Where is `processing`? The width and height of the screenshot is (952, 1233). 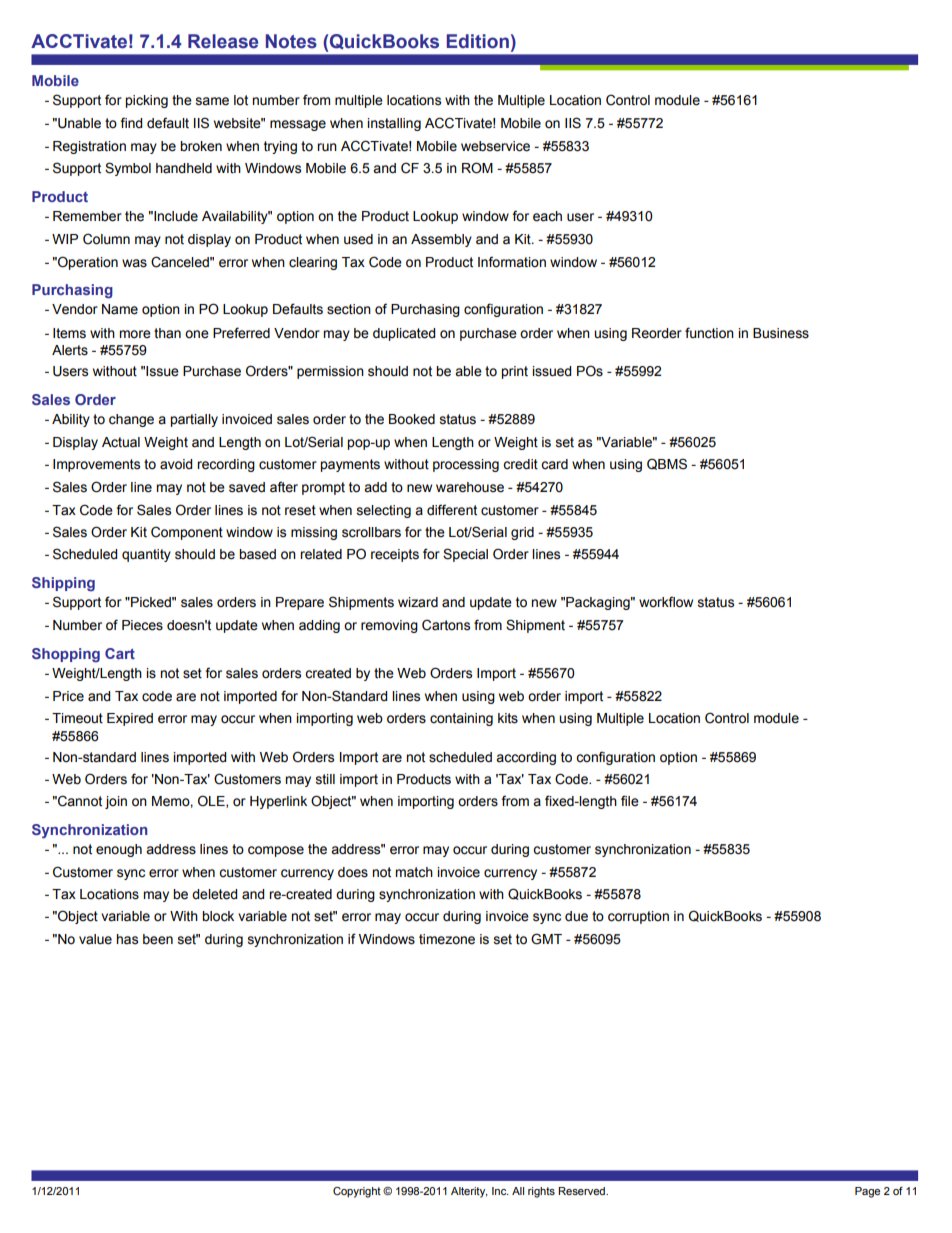
processing is located at coordinates (466, 465).
